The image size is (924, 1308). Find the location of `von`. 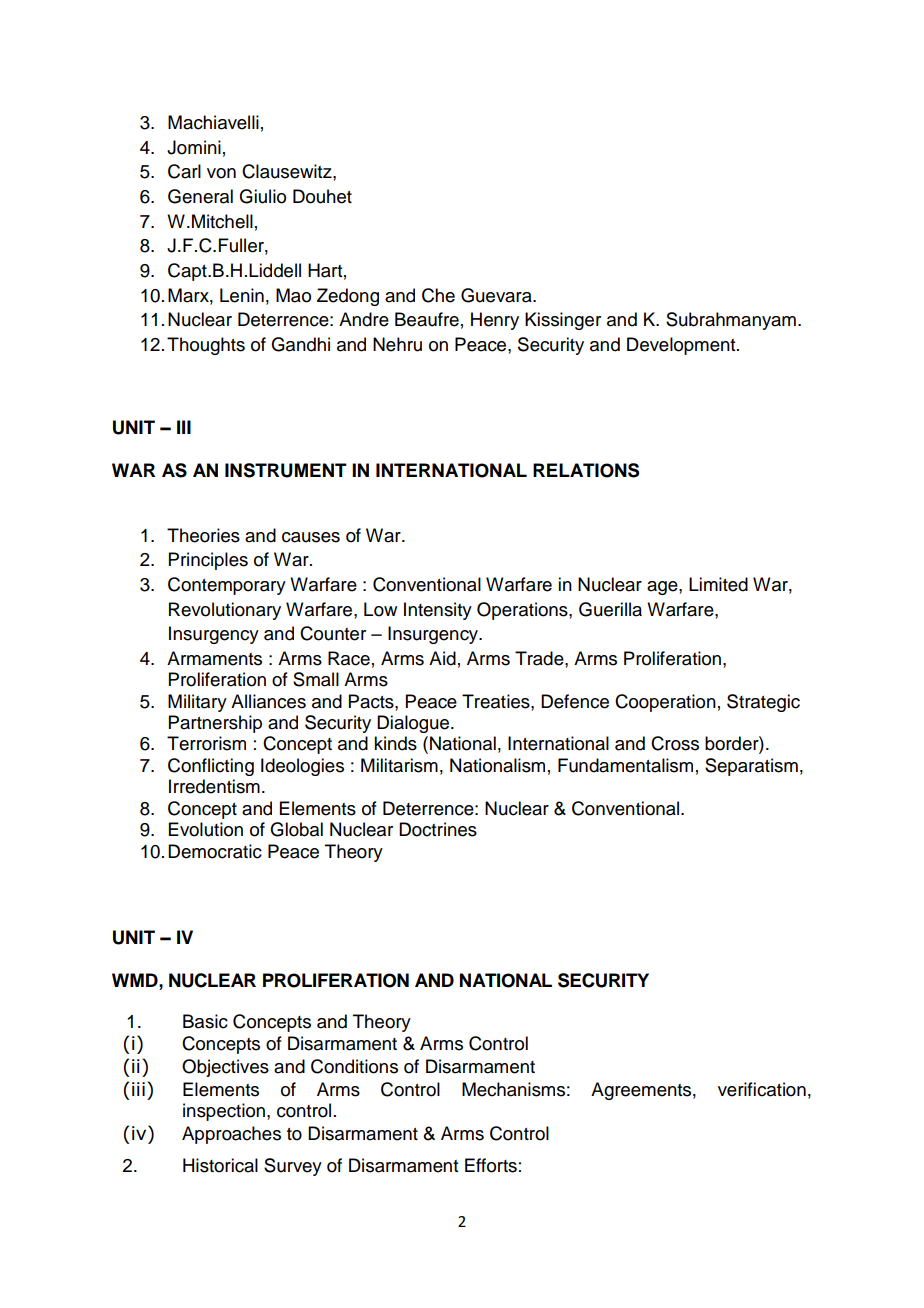

von is located at coordinates (221, 173).
